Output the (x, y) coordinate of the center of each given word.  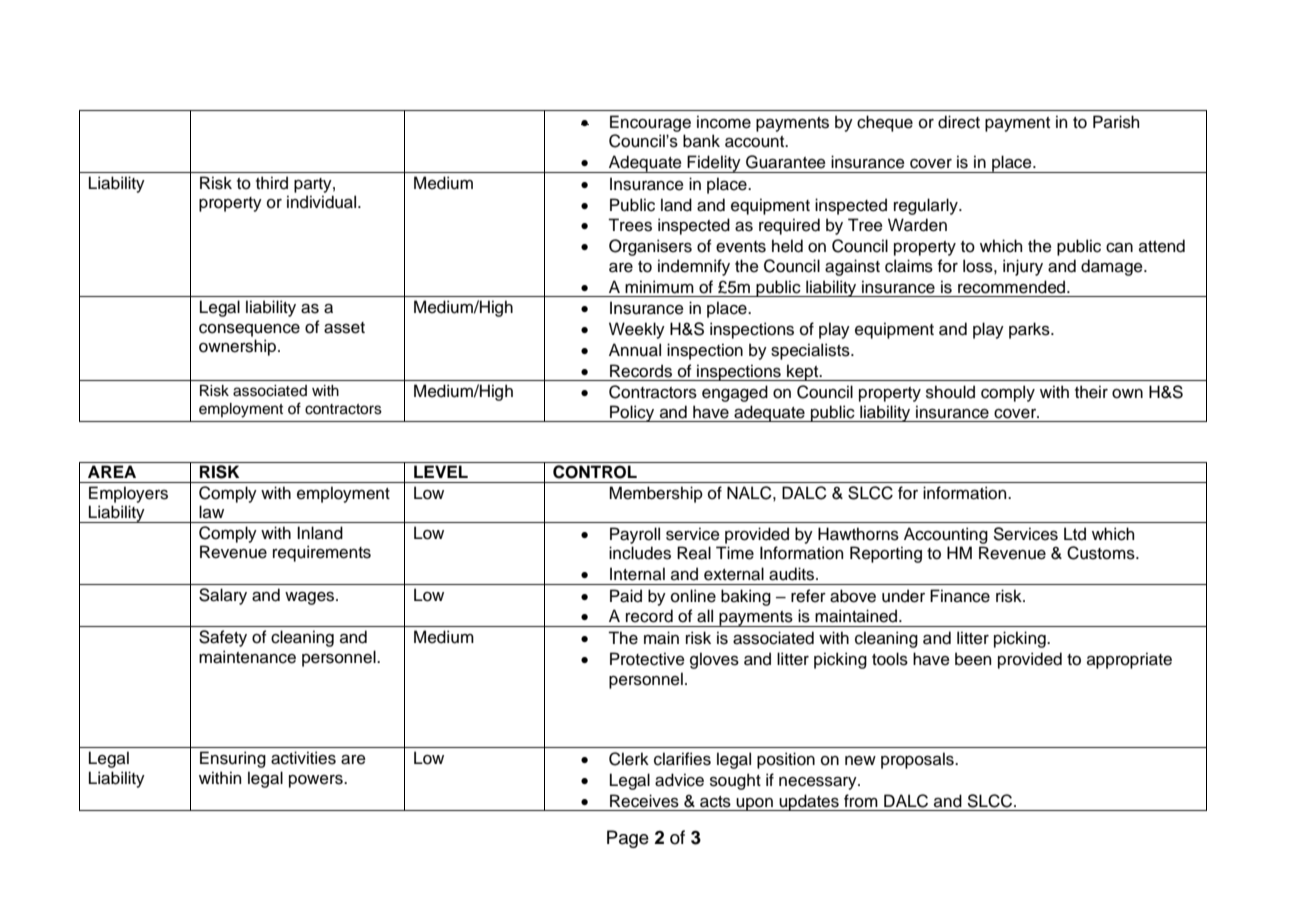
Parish (1116, 122)
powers (317, 781)
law (211, 512)
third (272, 183)
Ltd (1075, 534)
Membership (656, 494)
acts (715, 802)
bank (701, 141)
